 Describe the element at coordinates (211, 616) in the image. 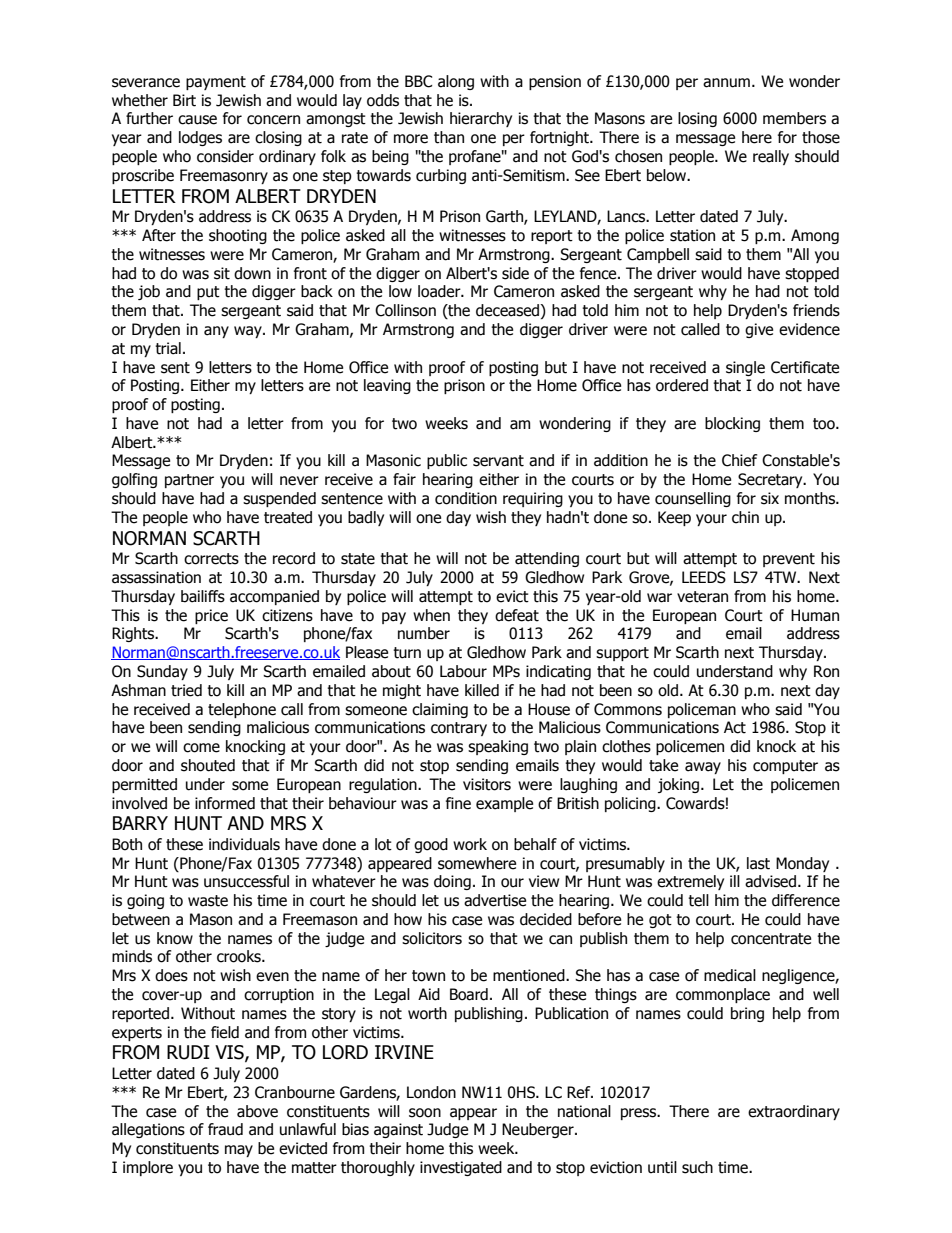

I see `price` at that location.
